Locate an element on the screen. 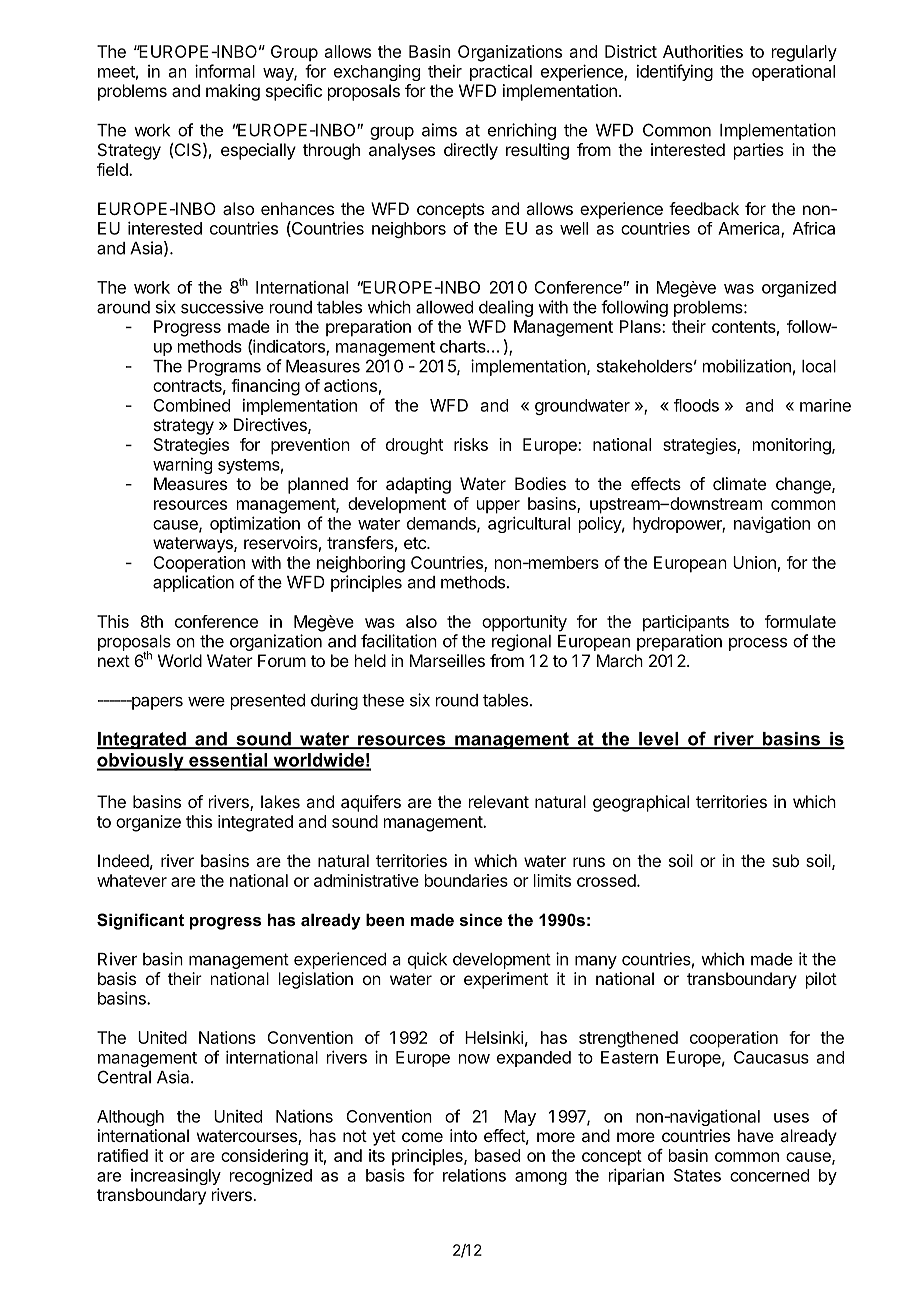 Image resolution: width=924 pixels, height=1308 pixels. relevant is located at coordinates (499, 801).
